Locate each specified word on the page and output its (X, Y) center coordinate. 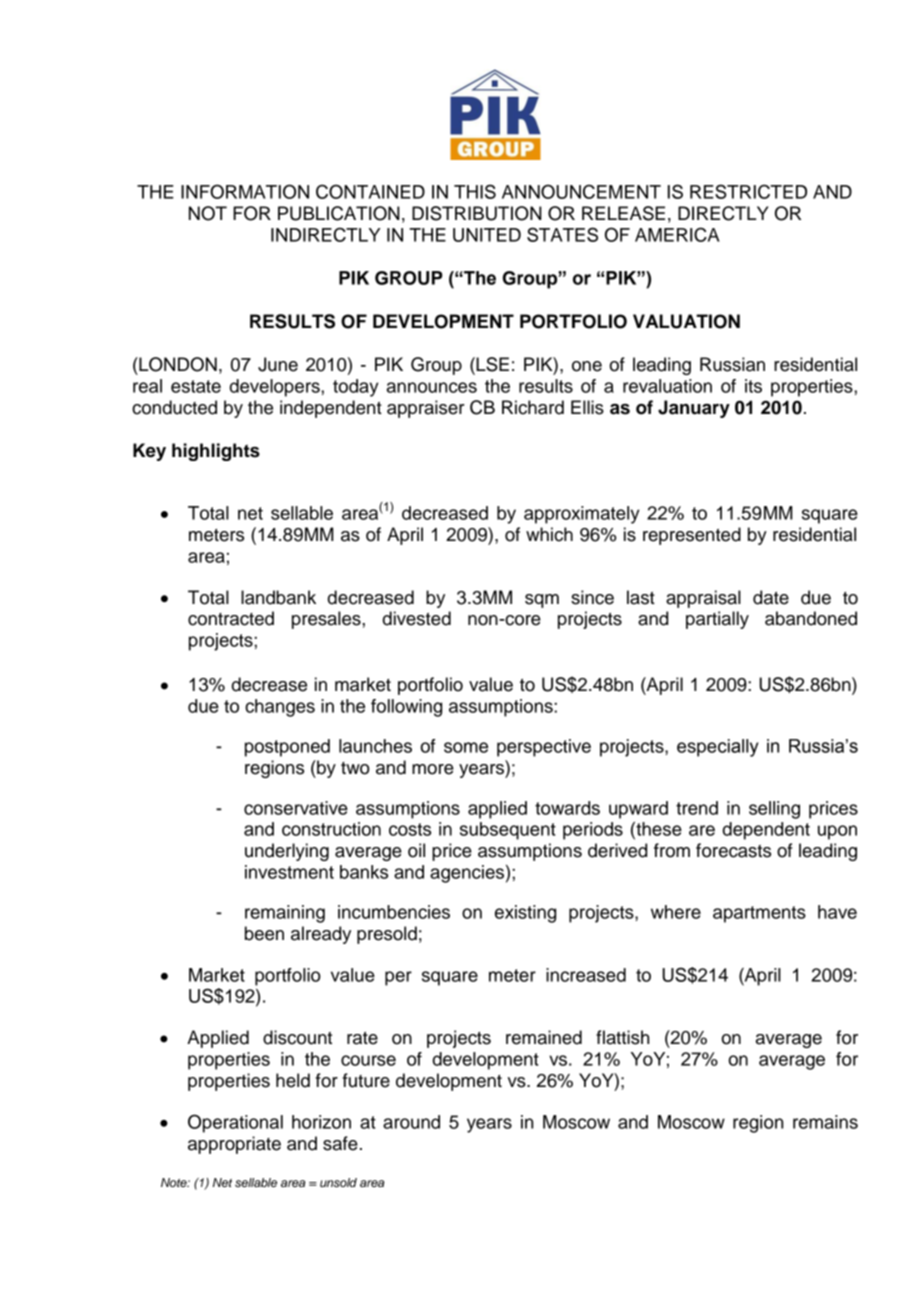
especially (717, 748)
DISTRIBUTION (477, 213)
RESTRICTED (748, 191)
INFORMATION (245, 191)
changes (280, 708)
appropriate (234, 1145)
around (411, 1122)
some (466, 747)
